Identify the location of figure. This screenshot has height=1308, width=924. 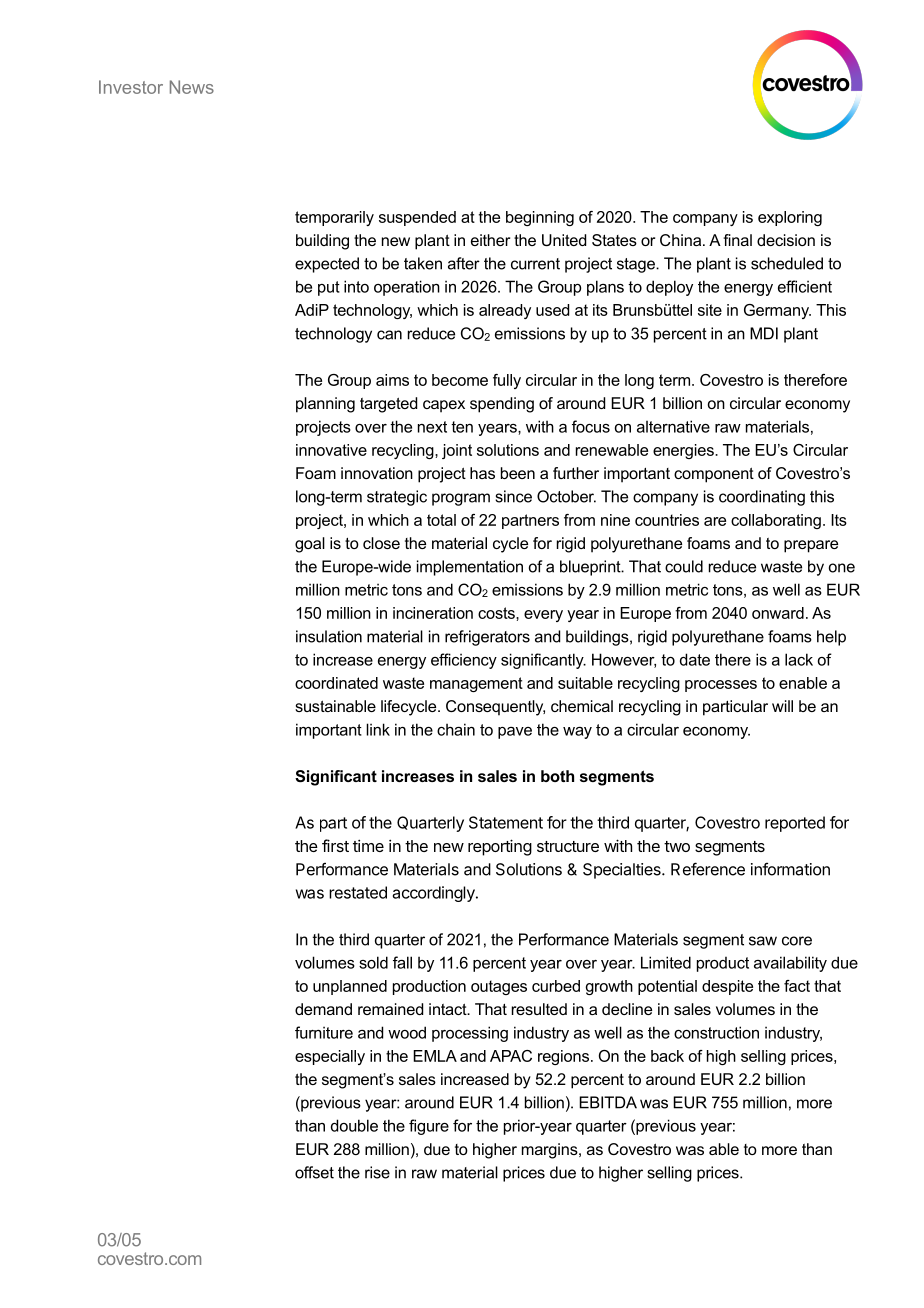
(429, 1127).
